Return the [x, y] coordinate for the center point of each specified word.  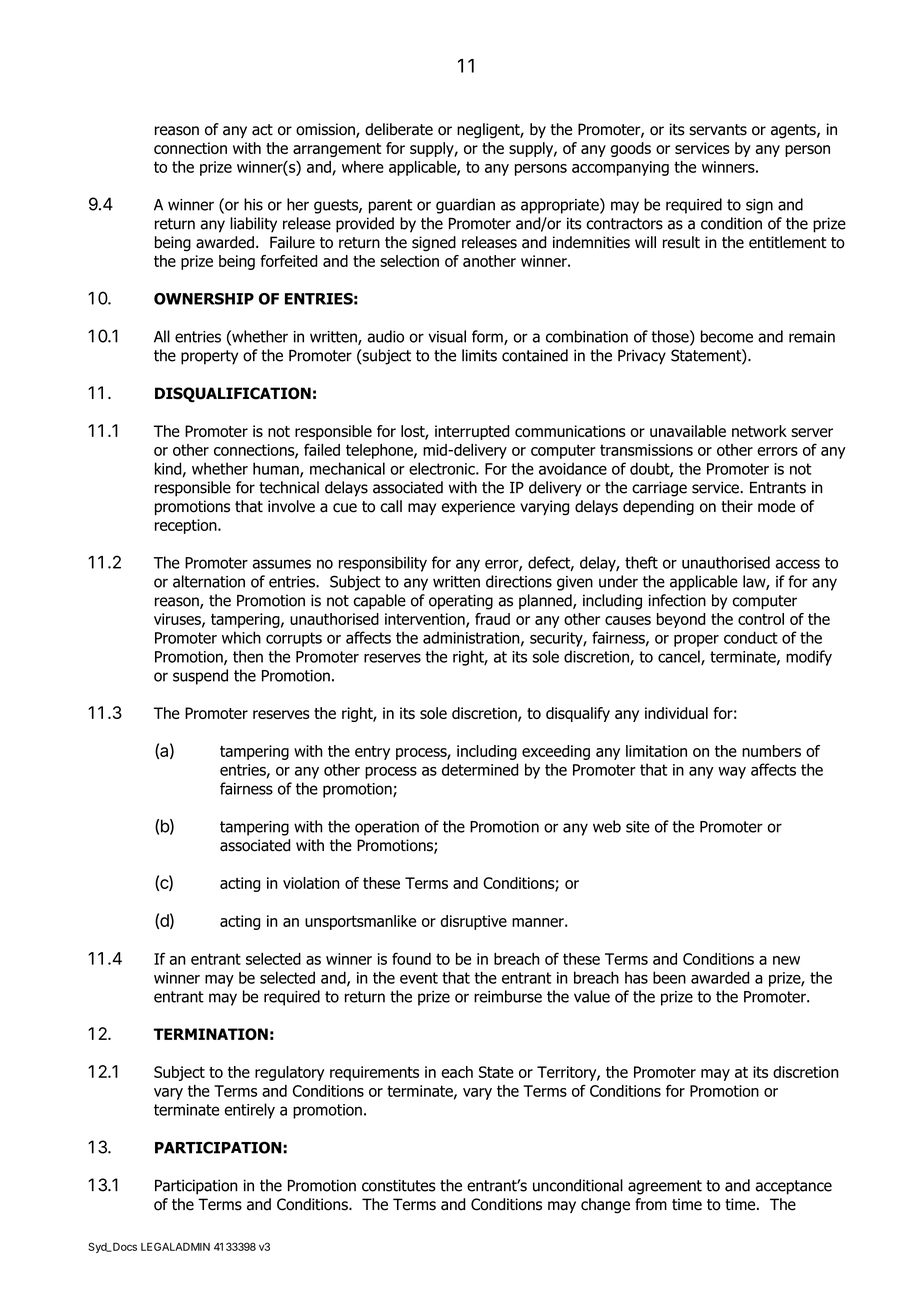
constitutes [399, 1185]
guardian [465, 206]
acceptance [793, 1187]
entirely [249, 1111]
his [253, 204]
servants [718, 130]
